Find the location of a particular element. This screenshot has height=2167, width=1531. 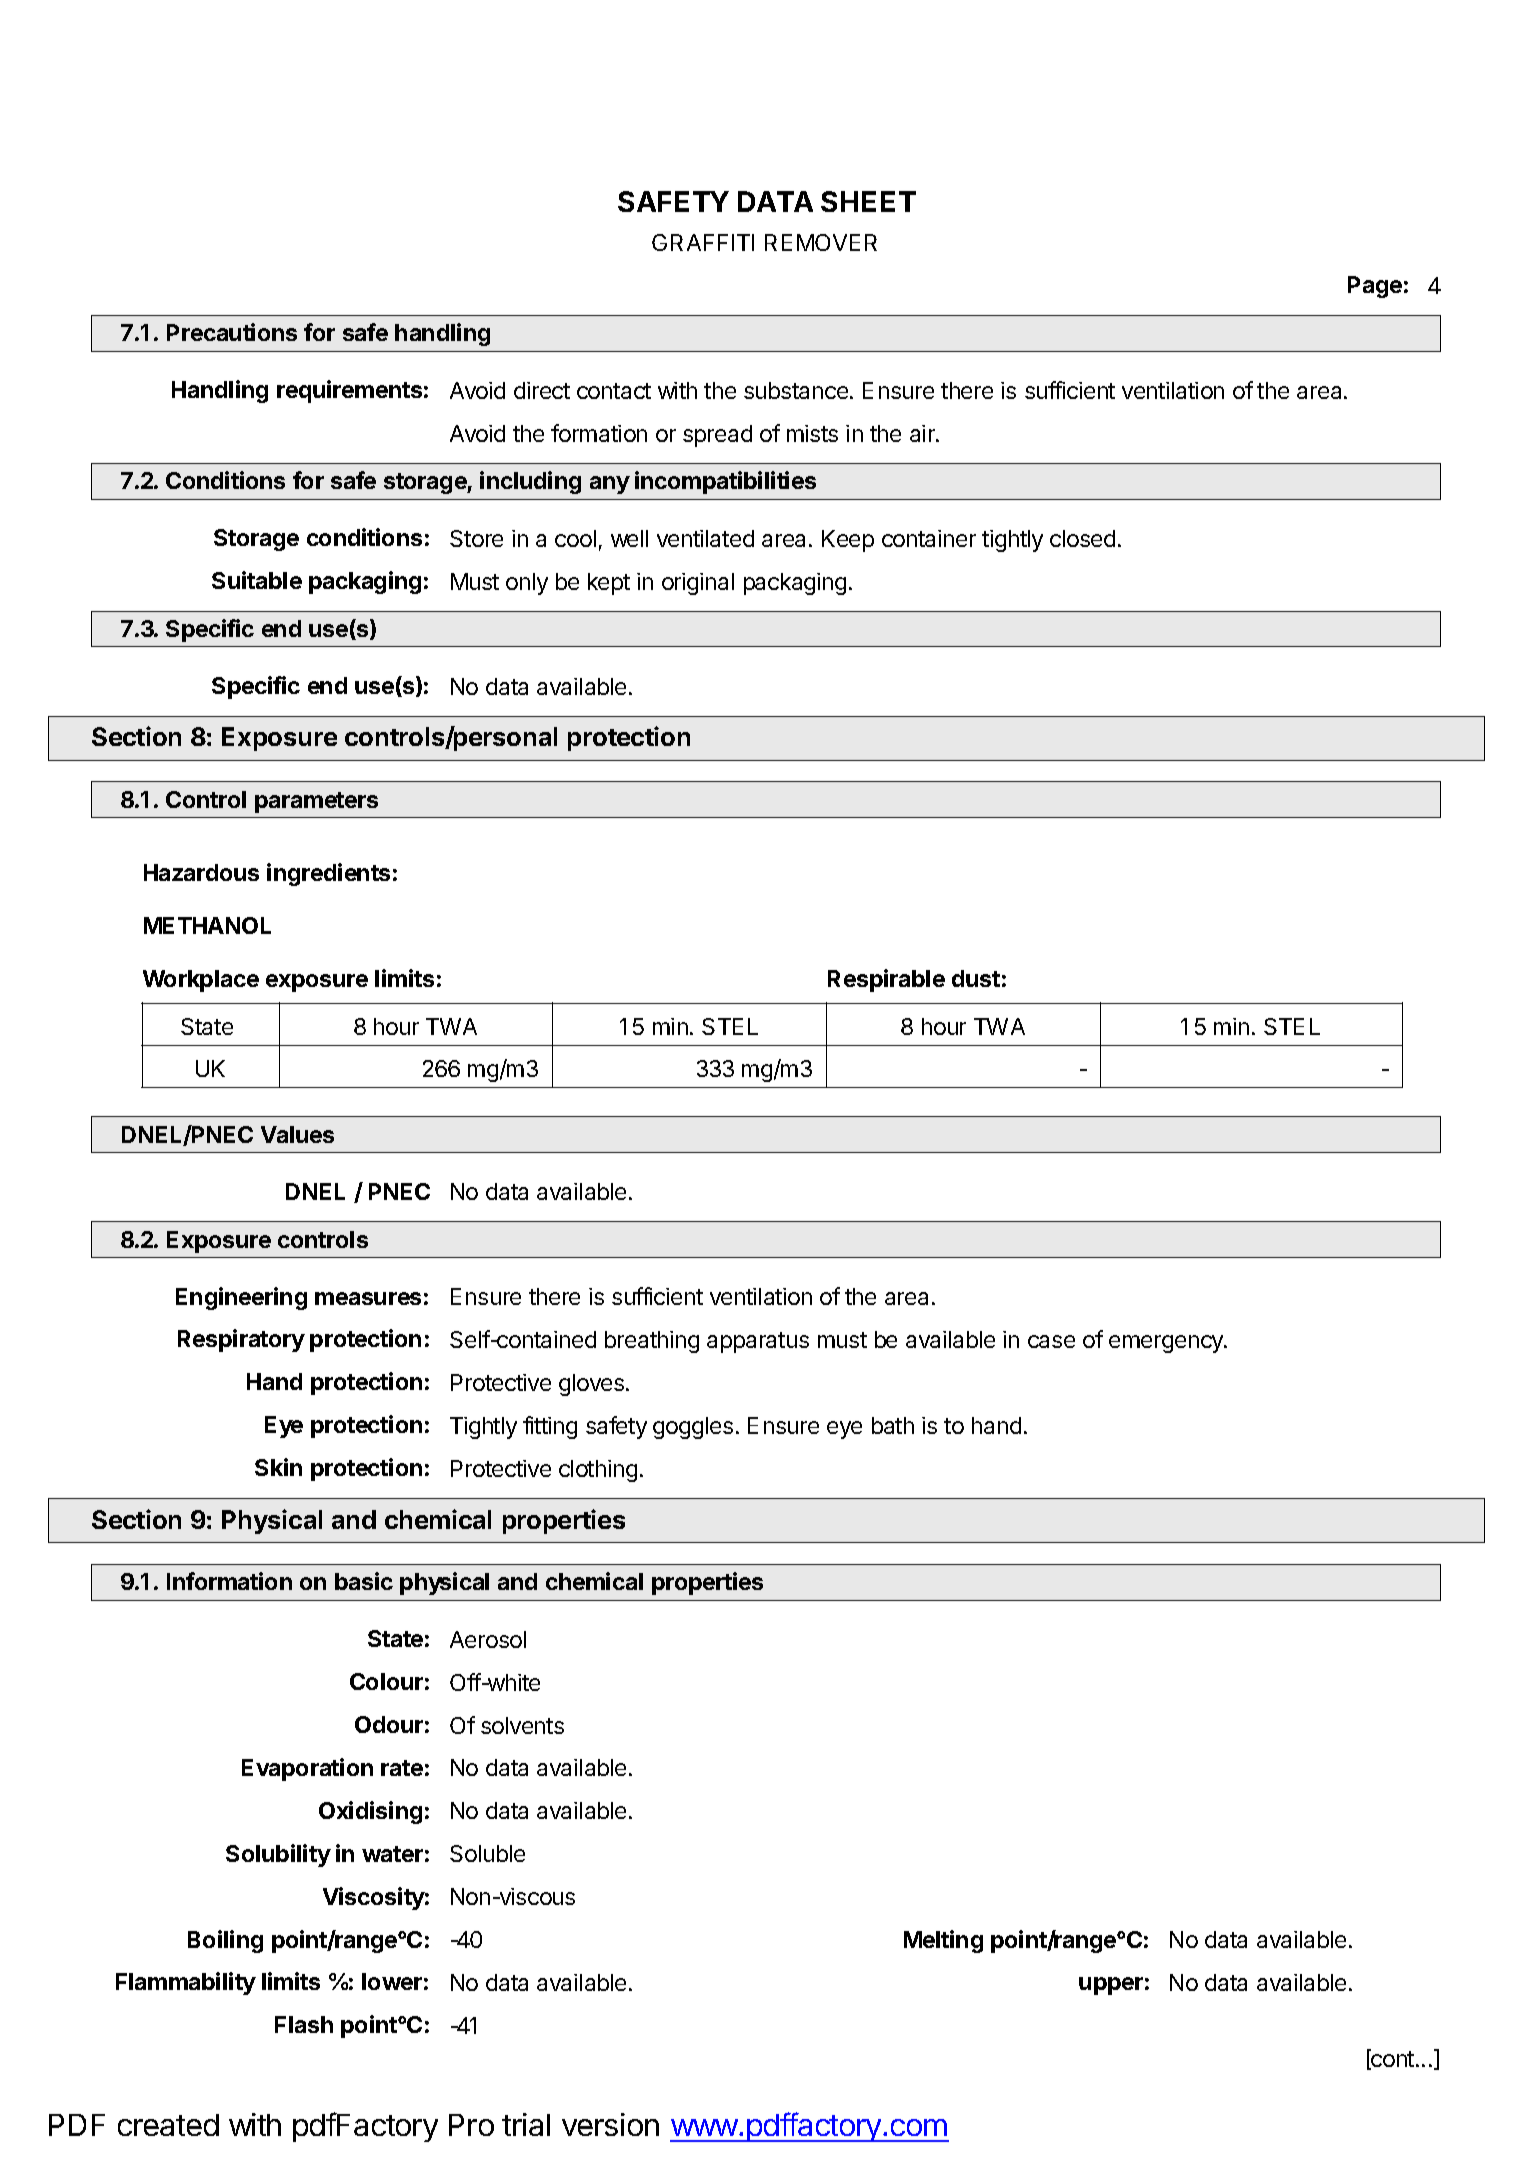

dust is located at coordinates (976, 978).
